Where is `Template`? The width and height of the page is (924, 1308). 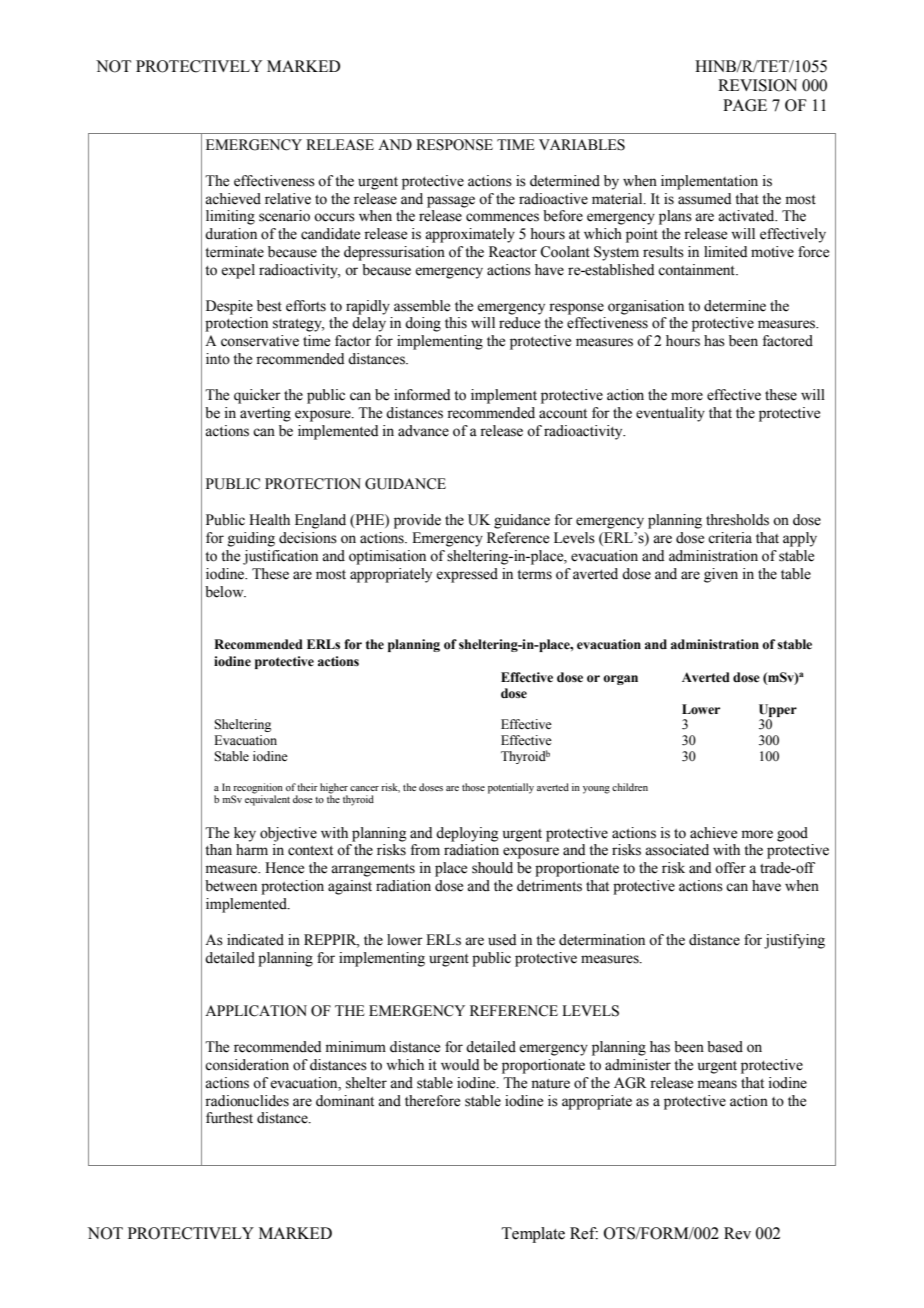
Template is located at coordinates (533, 1235).
